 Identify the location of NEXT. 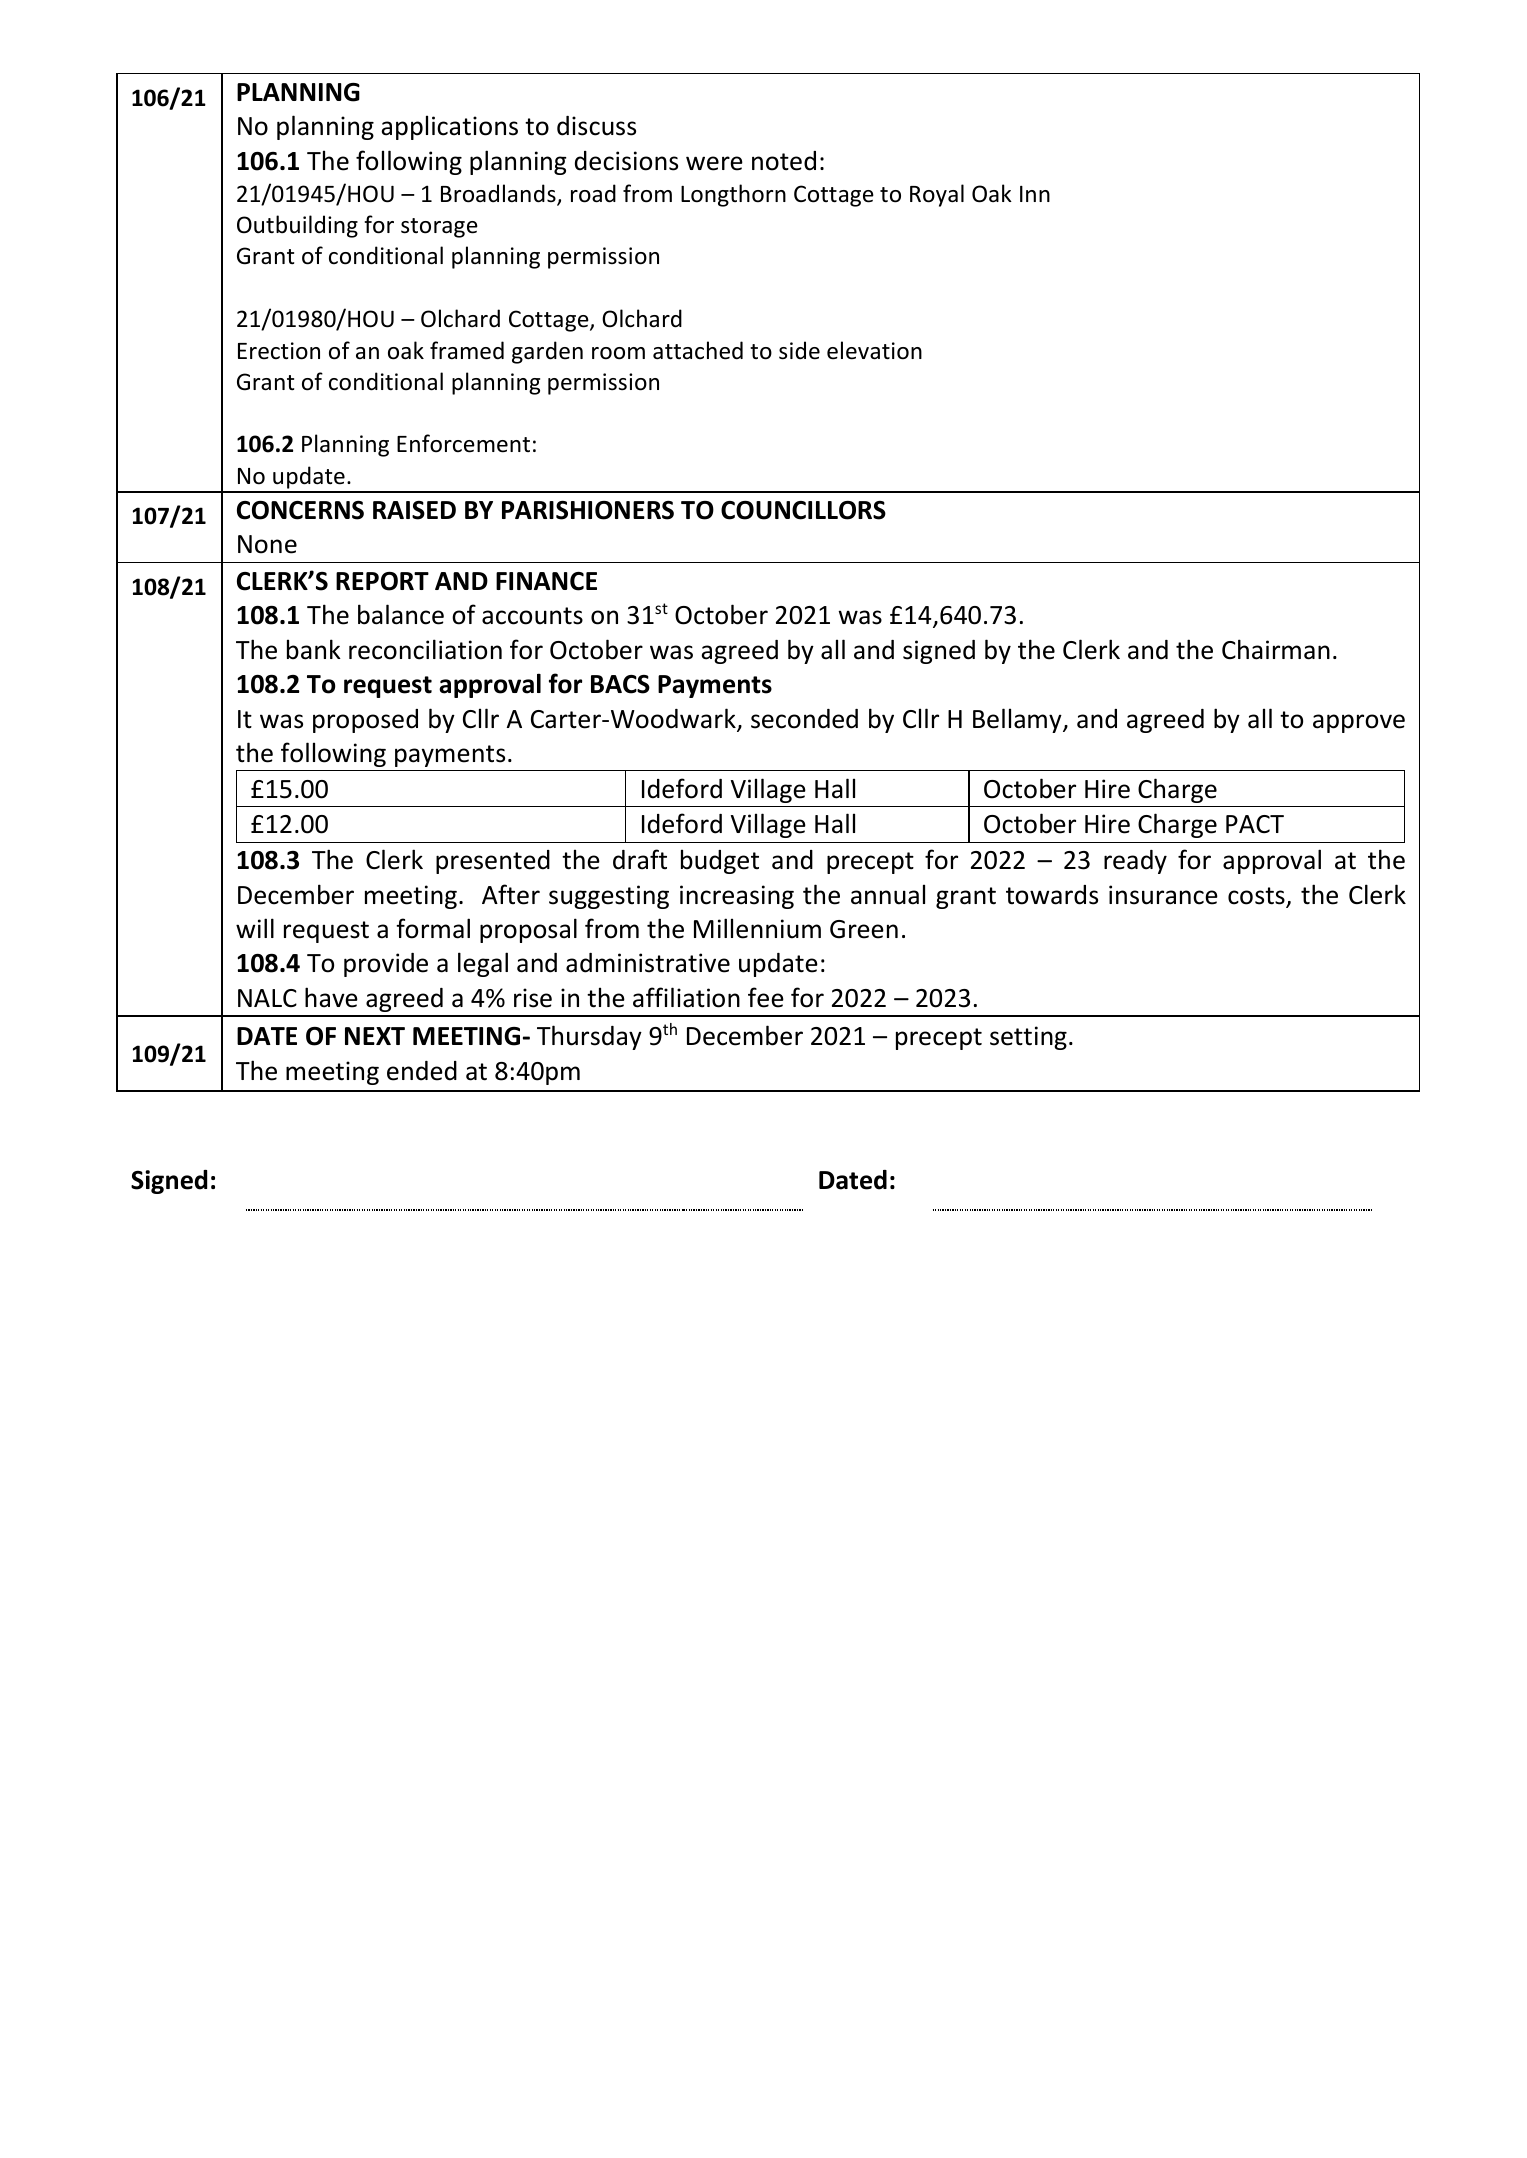
(375, 1036).
